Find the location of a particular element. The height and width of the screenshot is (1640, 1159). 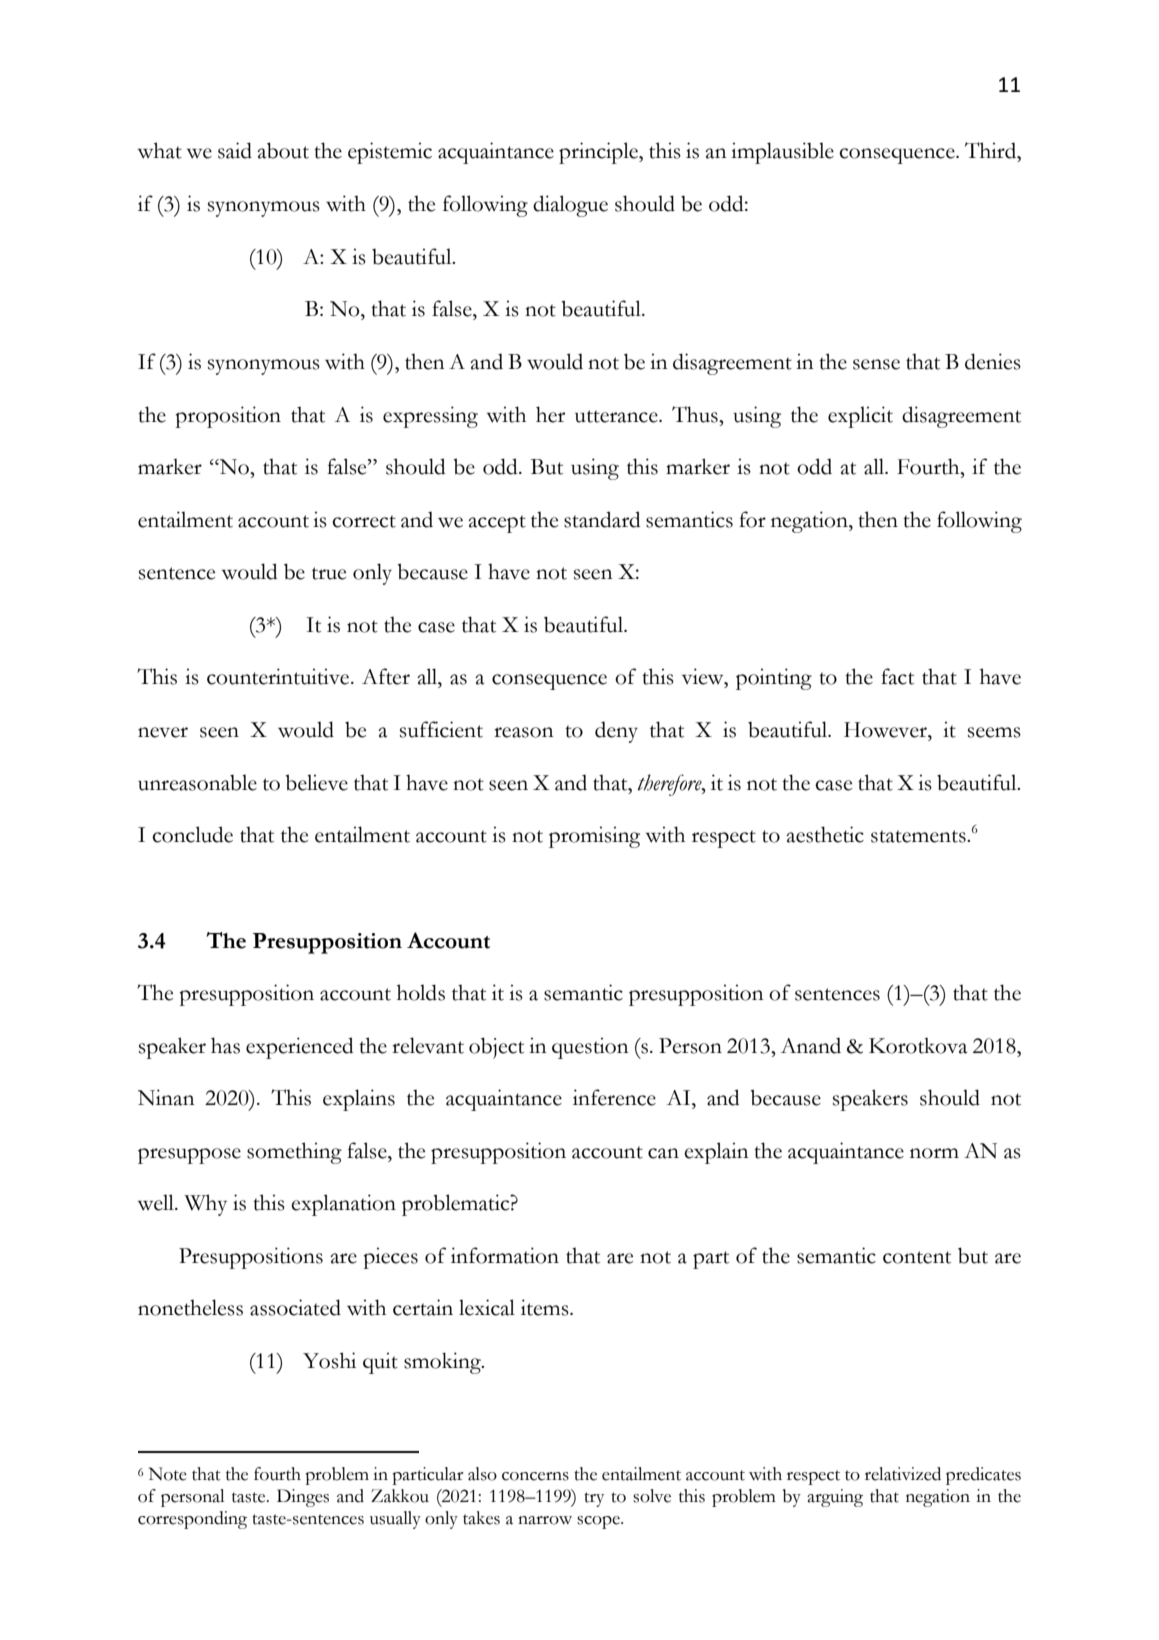

said is located at coordinates (235, 150).
